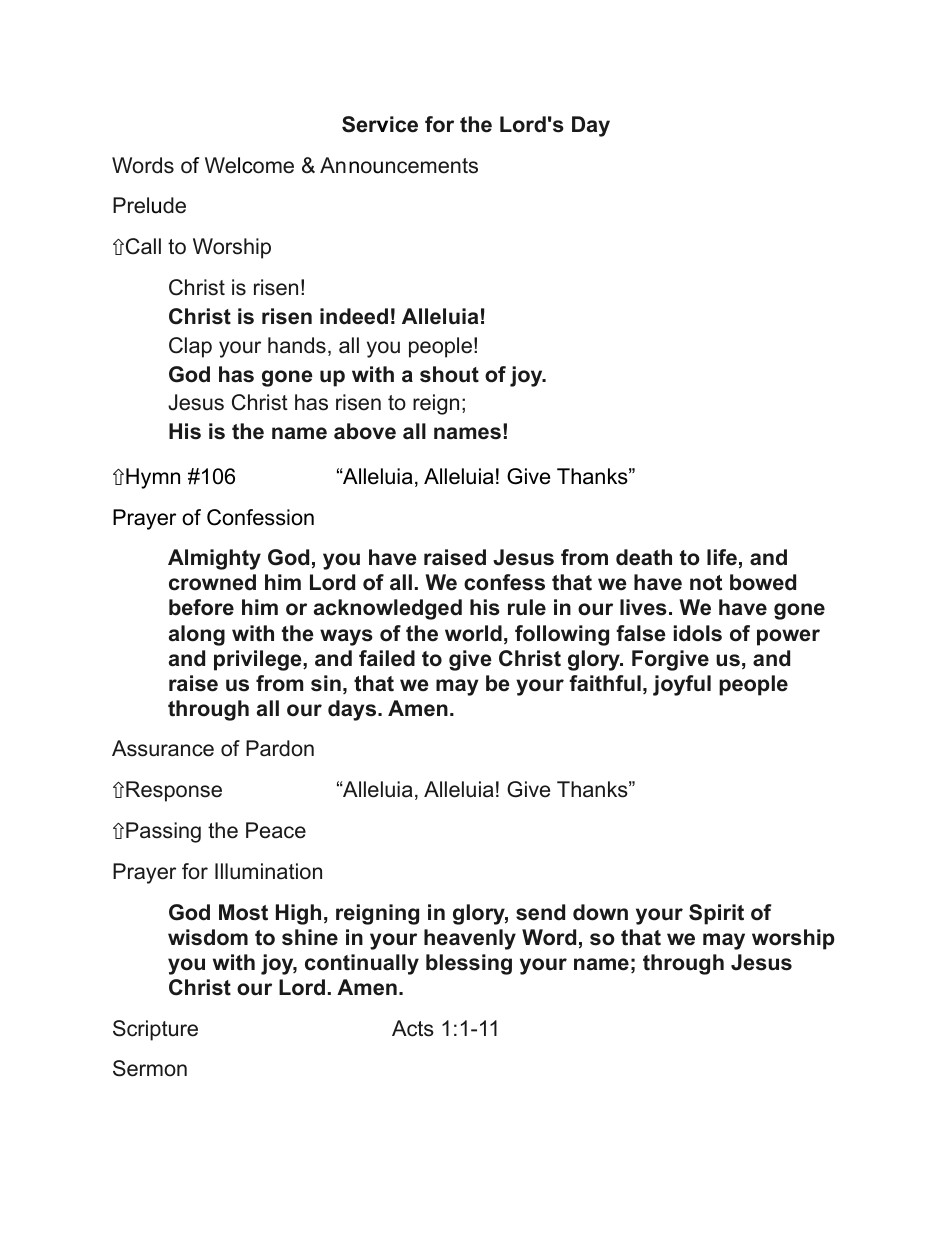 This screenshot has width=952, height=1233. I want to click on Welcome, so click(249, 165).
